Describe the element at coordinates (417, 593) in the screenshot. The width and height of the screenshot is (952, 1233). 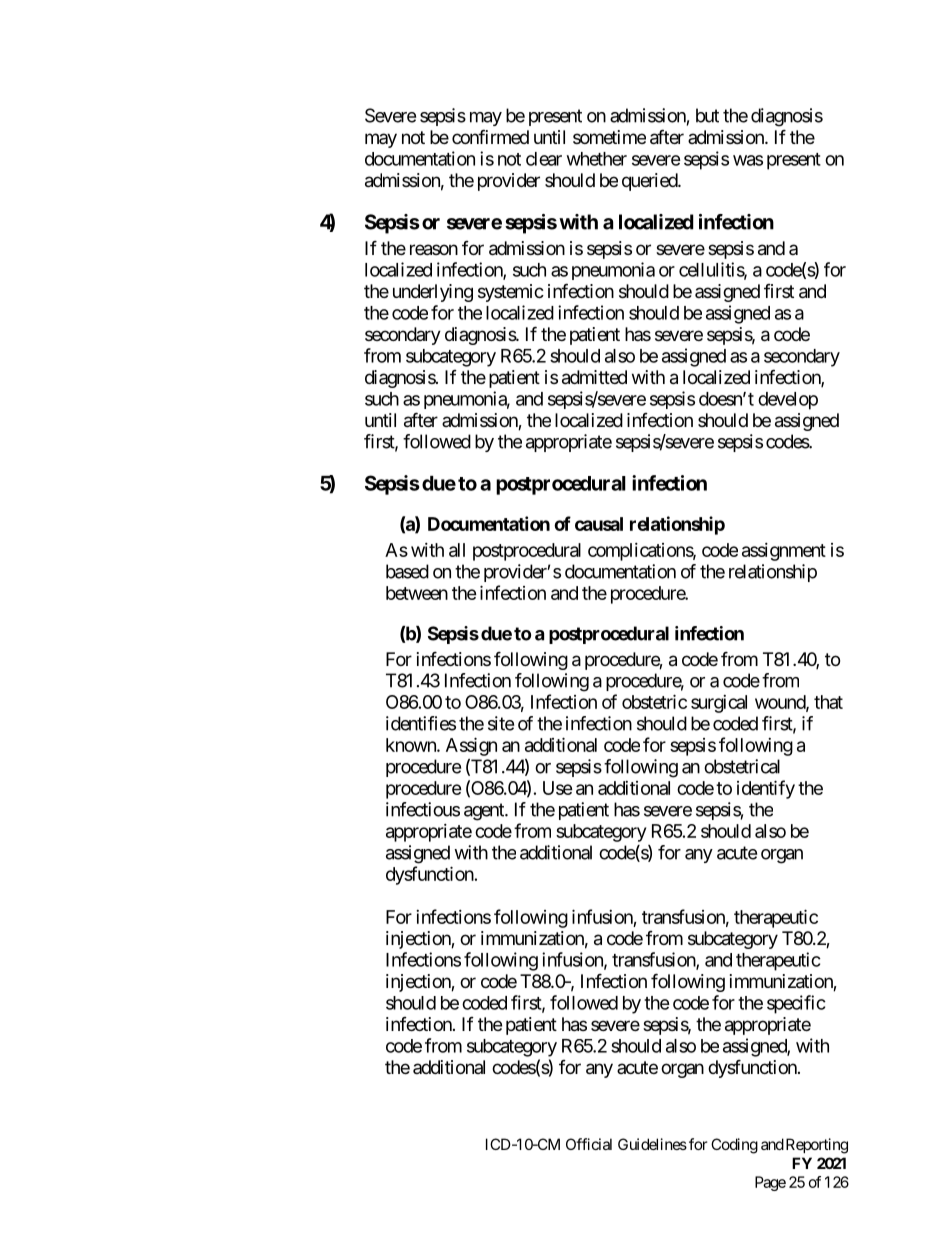
I see `between` at that location.
